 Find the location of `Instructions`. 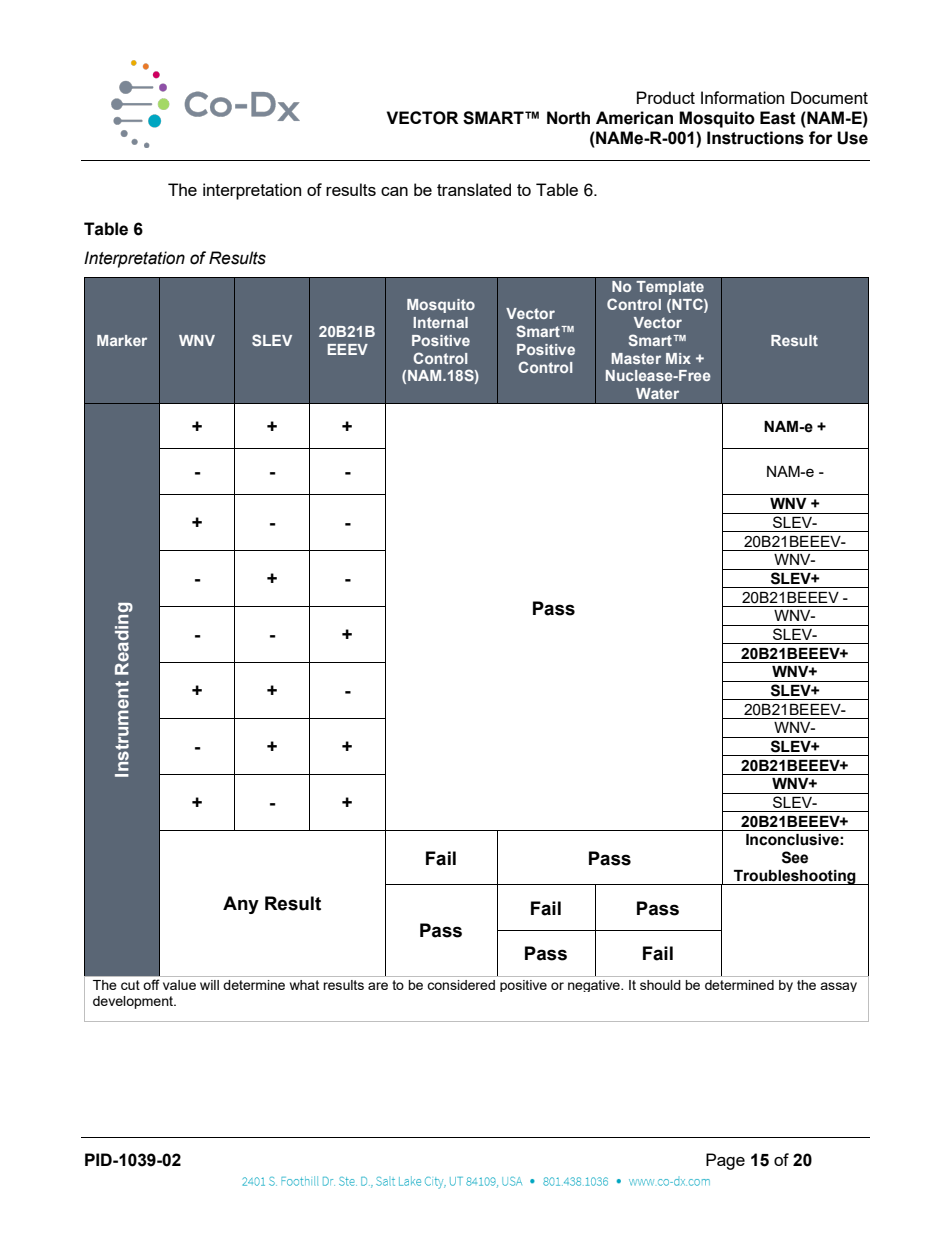

Instructions is located at coordinates (755, 138).
